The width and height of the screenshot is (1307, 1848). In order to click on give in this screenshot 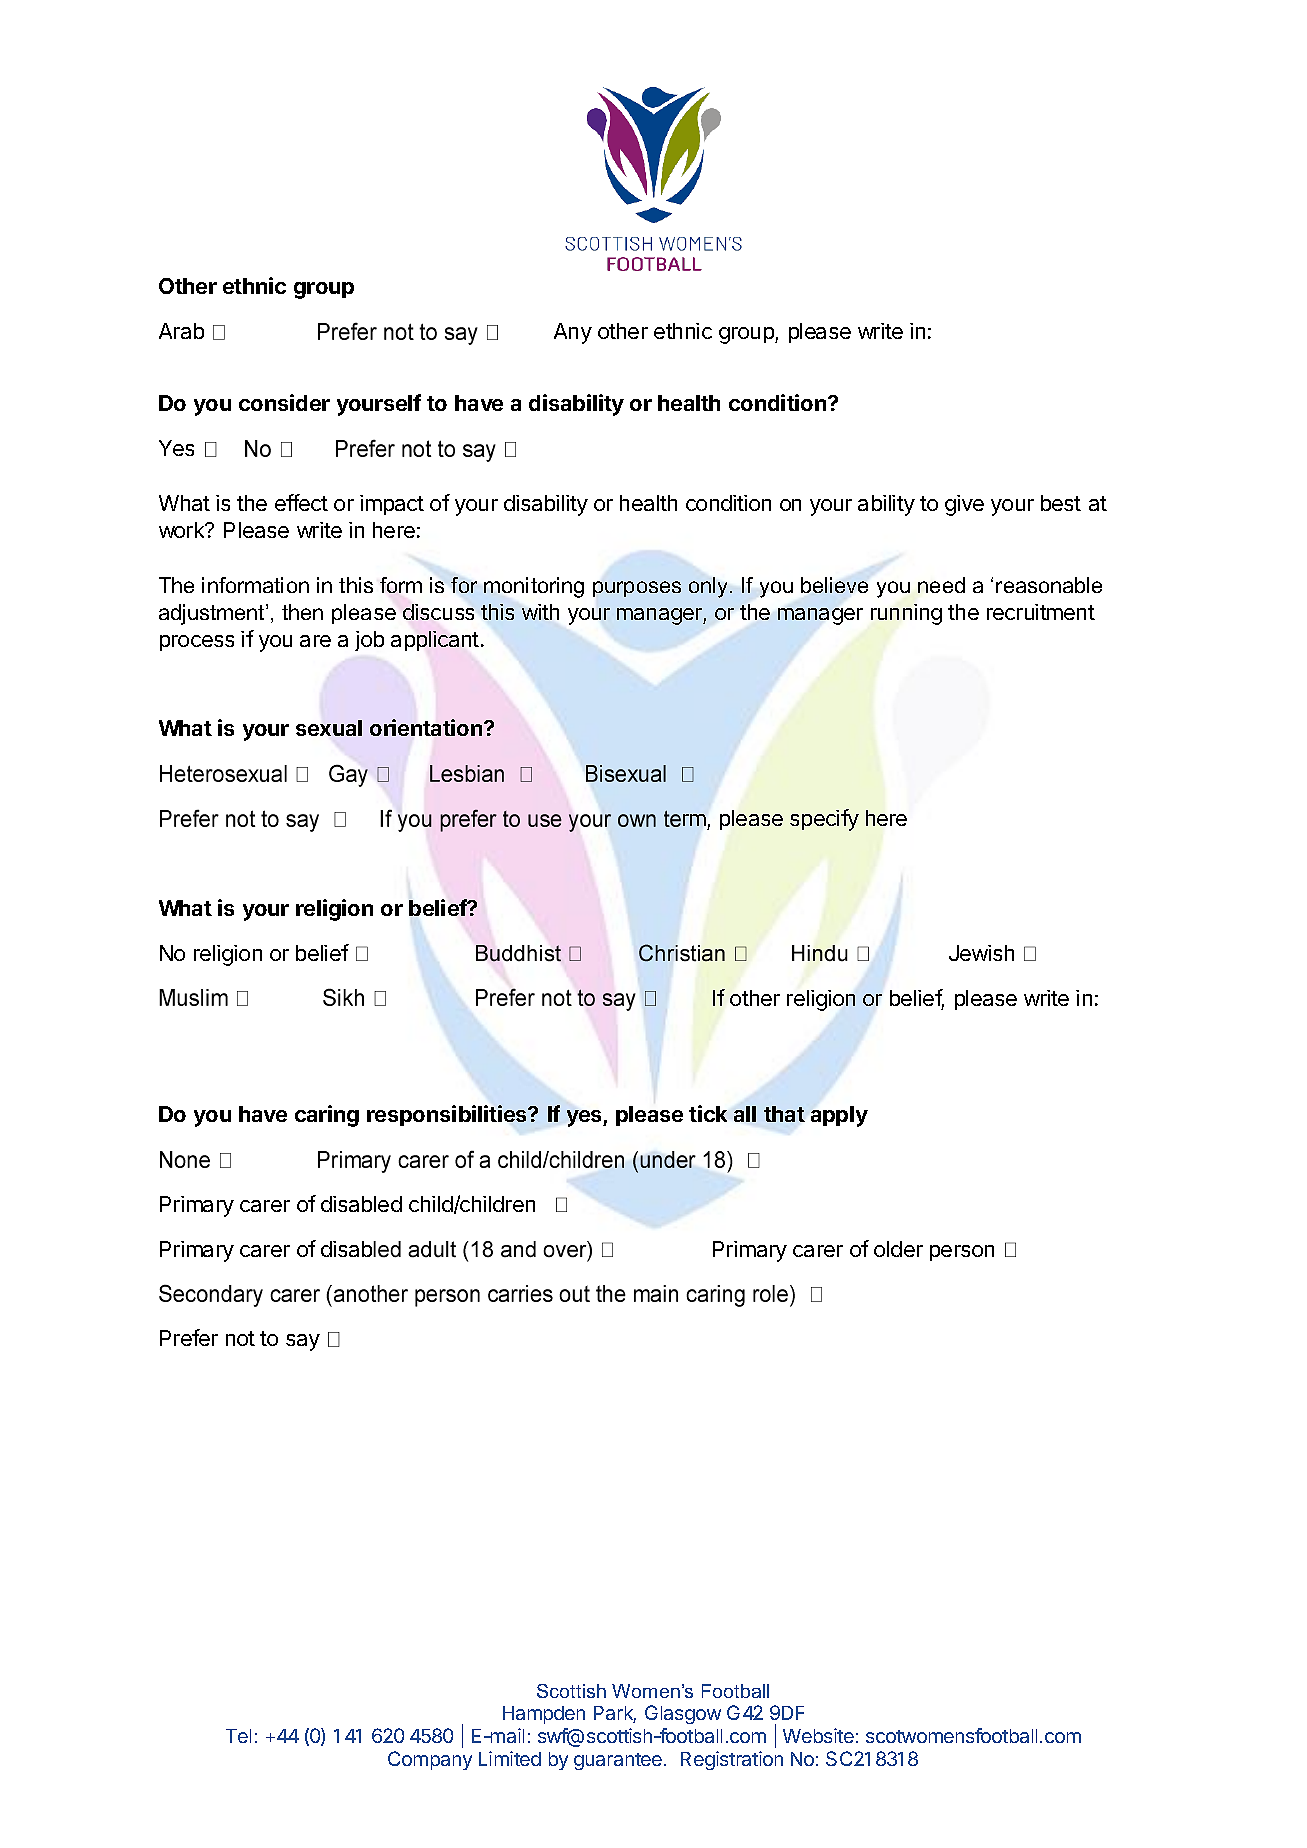, I will do `click(964, 505)`.
